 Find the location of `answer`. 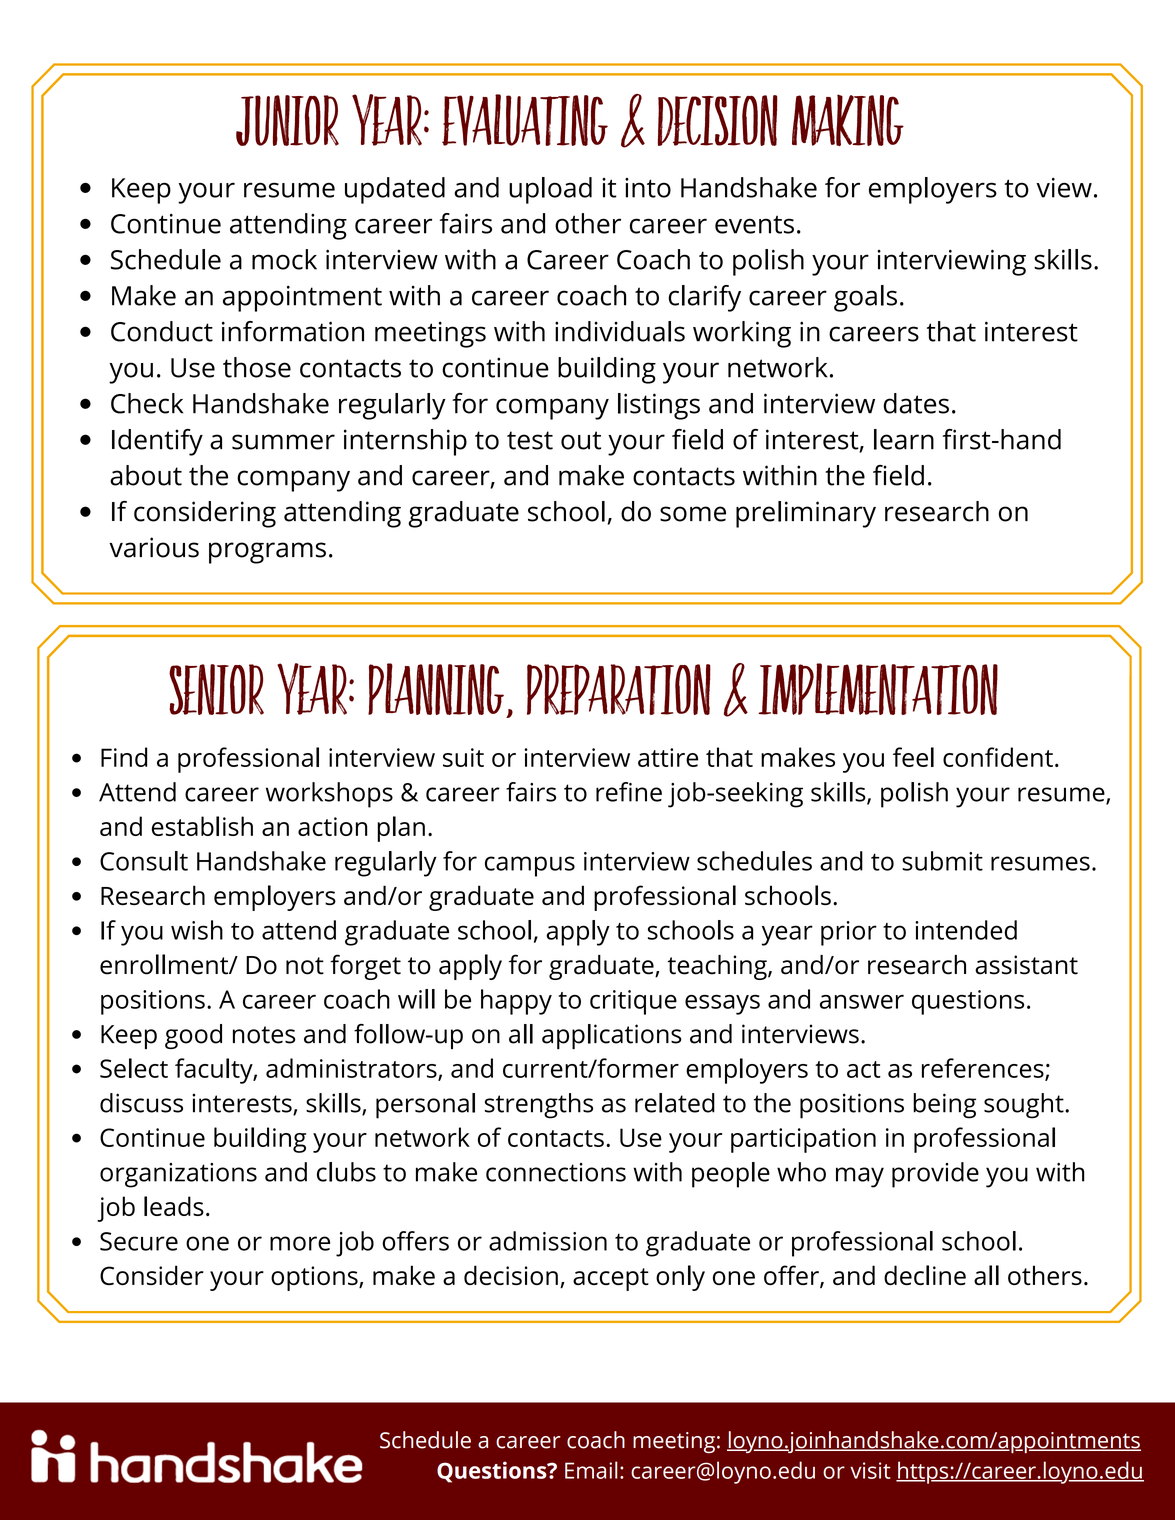

answer is located at coordinates (862, 1002).
